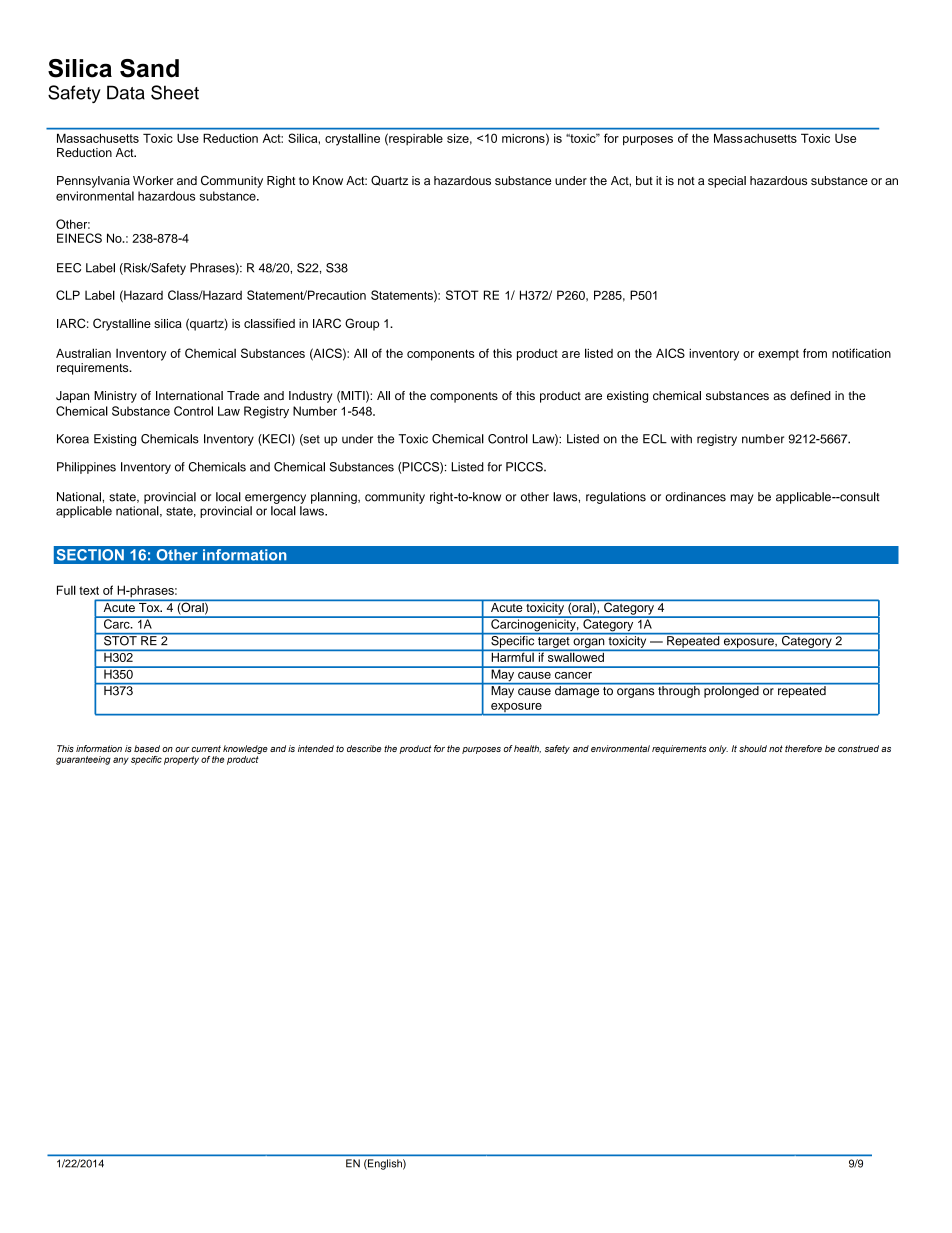 The height and width of the screenshot is (1233, 952). Describe the element at coordinates (362, 324) in the screenshot. I see `Group` at that location.
